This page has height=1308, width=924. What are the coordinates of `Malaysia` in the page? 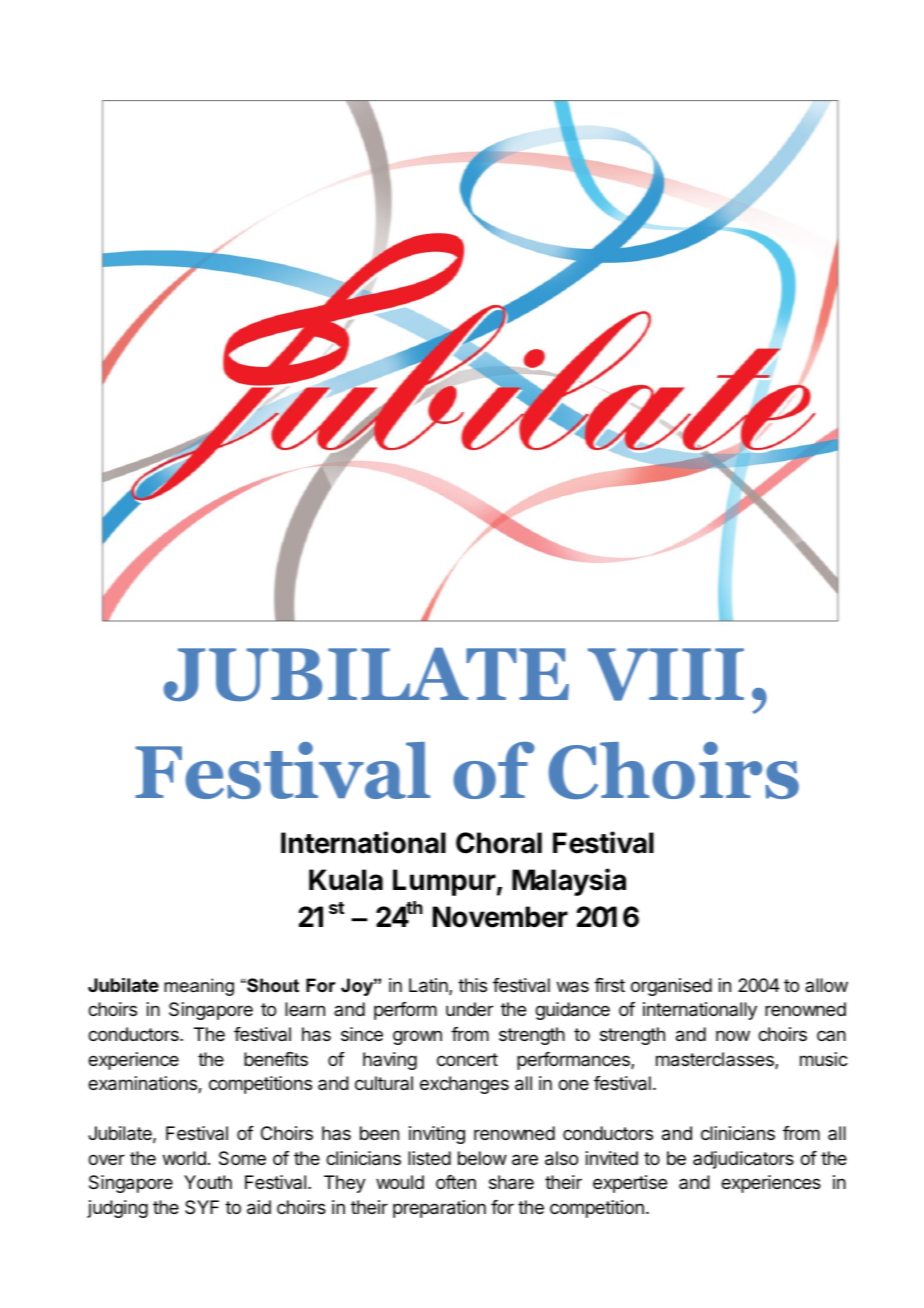 It's located at (569, 882).
